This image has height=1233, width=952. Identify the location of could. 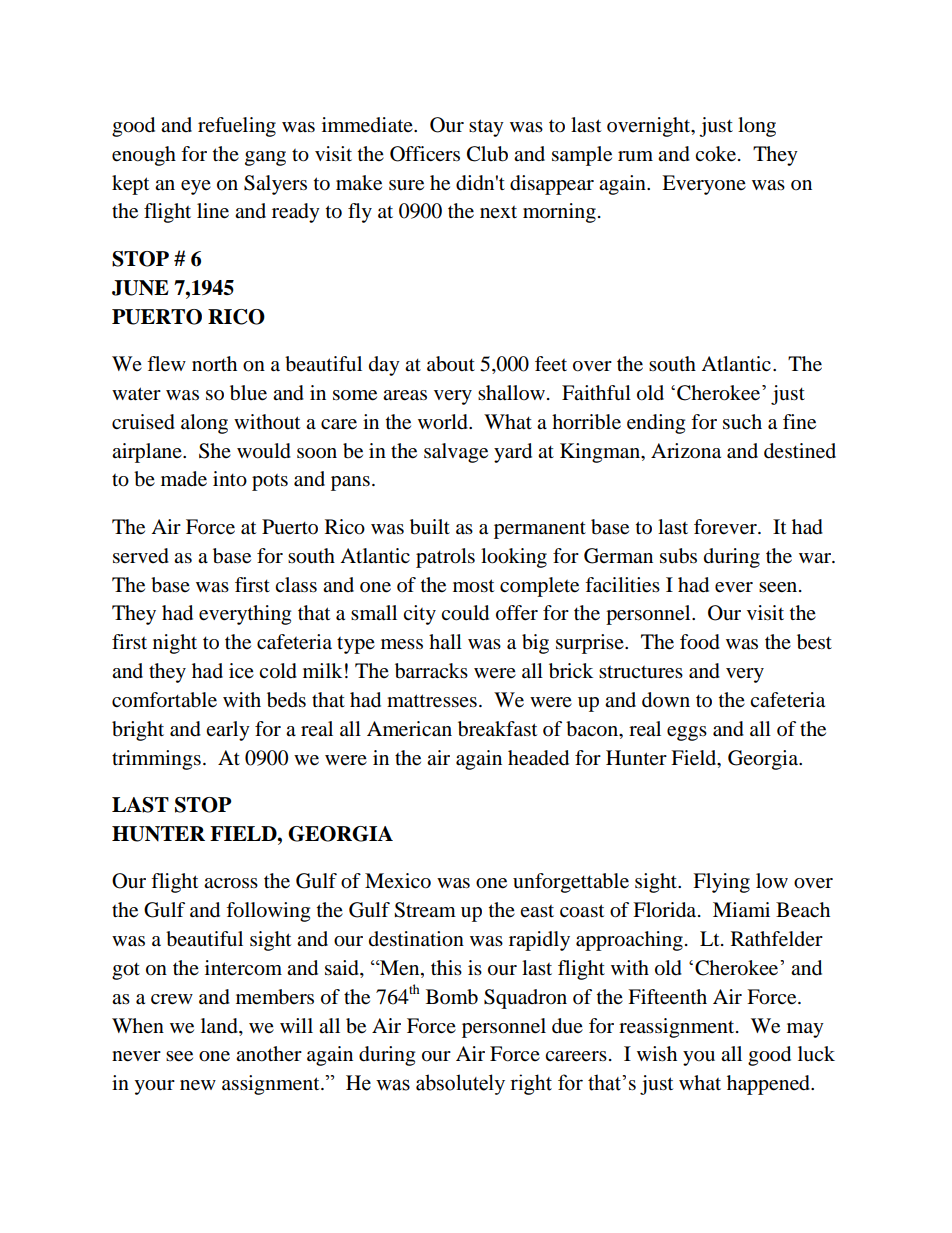
(465, 613).
